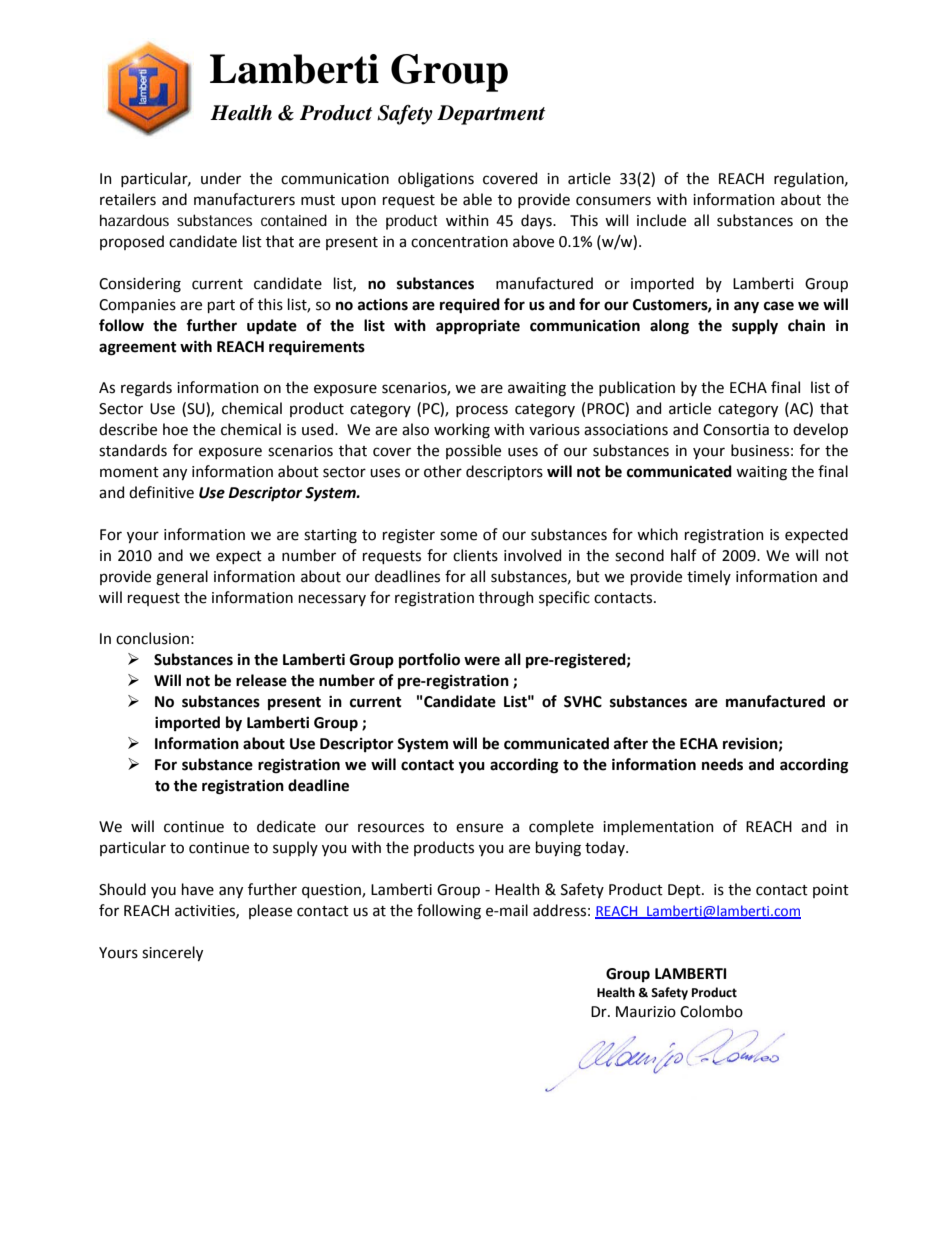 This screenshot has width=952, height=1233. What do you see at coordinates (244, 199) in the screenshot?
I see `manufacturers` at bounding box center [244, 199].
